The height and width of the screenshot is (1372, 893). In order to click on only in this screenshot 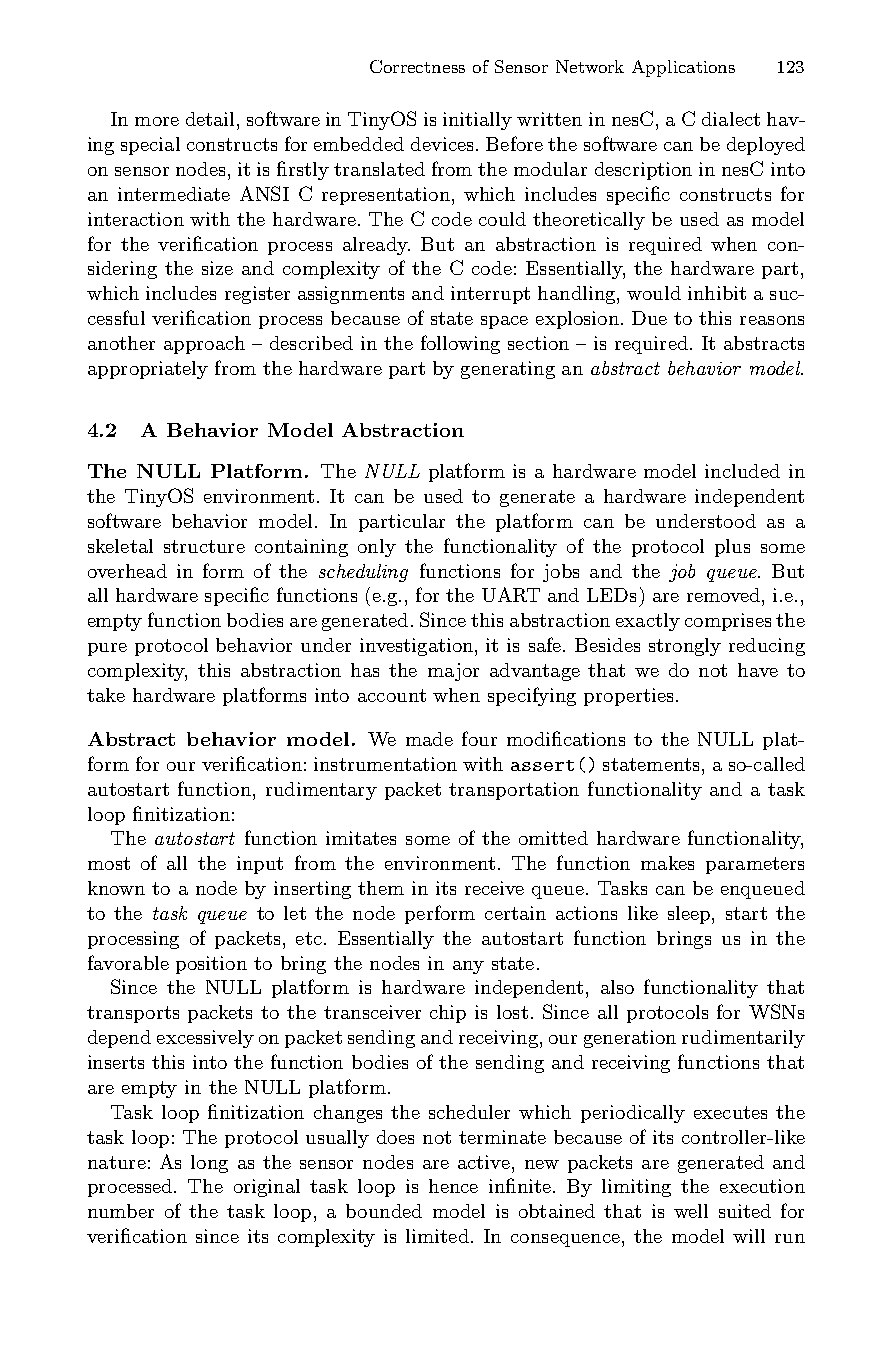, I will do `click(377, 548)`.
